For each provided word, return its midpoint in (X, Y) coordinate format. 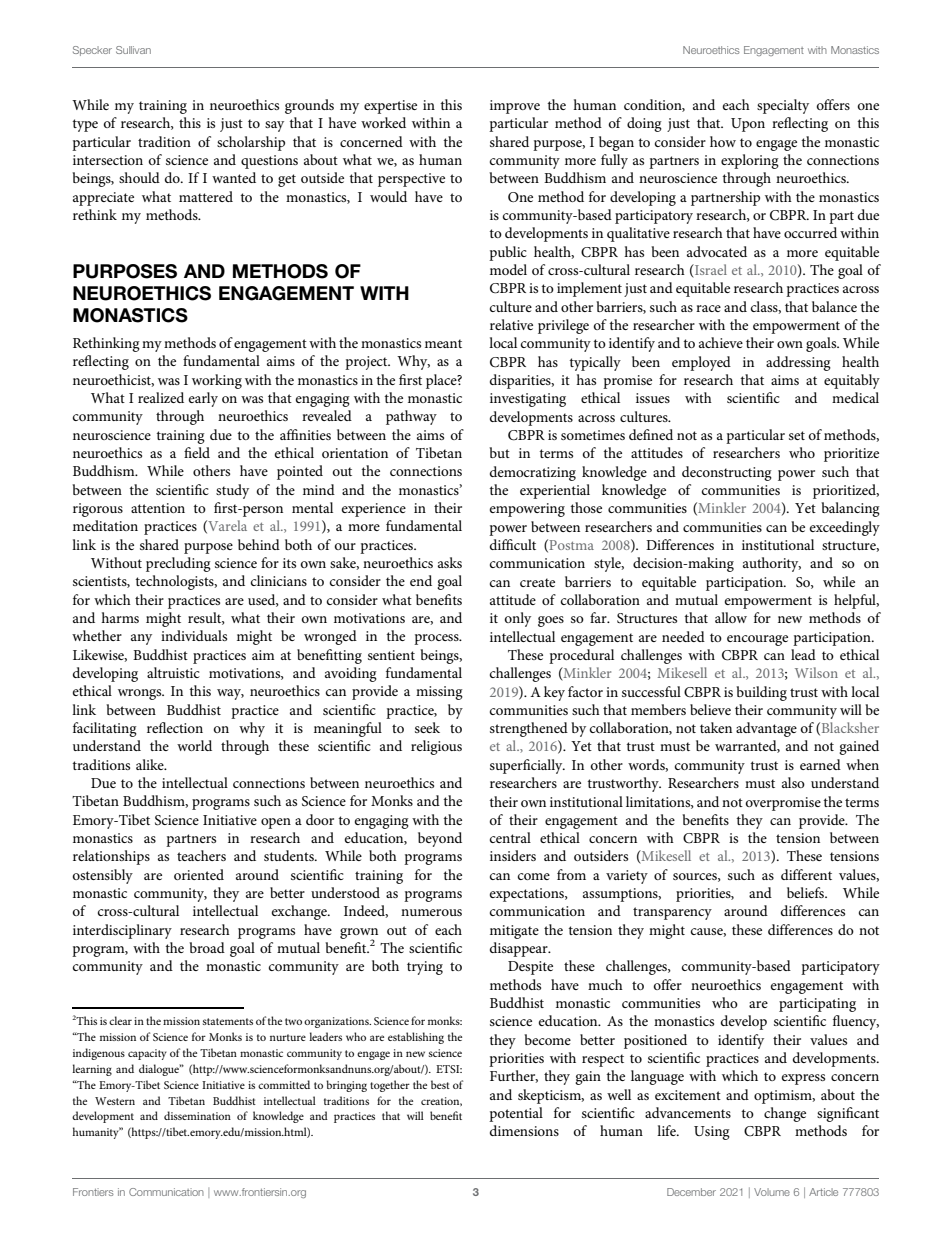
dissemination (197, 1115)
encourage (757, 640)
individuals (194, 635)
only (517, 619)
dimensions (524, 1130)
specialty (783, 106)
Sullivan (133, 50)
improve (515, 107)
